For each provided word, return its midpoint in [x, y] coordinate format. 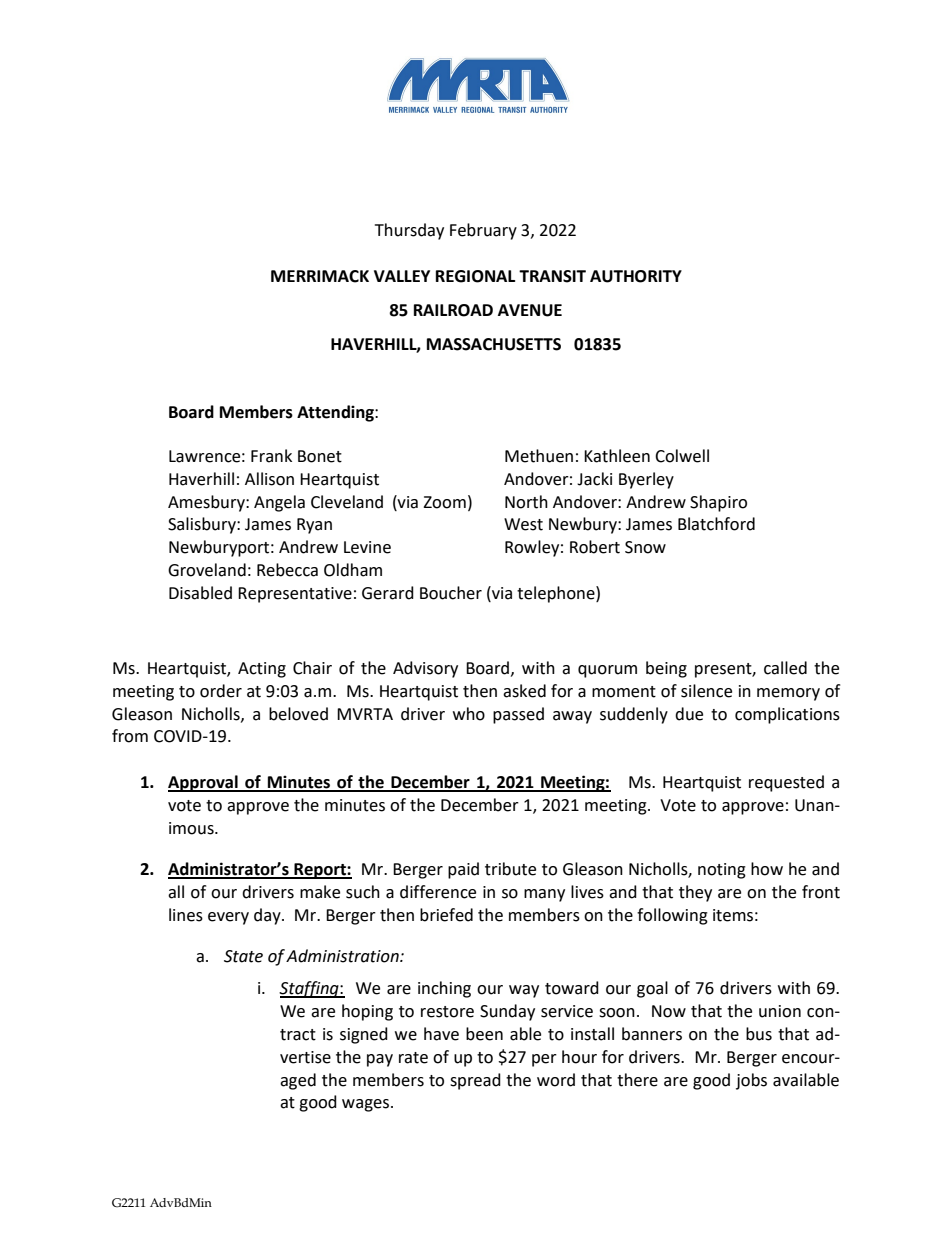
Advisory [425, 669]
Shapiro [718, 503]
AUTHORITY [636, 276]
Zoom [444, 502]
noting [722, 871]
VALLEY [402, 276]
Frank [271, 456]
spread [475, 1081]
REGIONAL [475, 276]
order [221, 691]
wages [367, 1105]
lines [186, 915]
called [785, 668]
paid [463, 870]
